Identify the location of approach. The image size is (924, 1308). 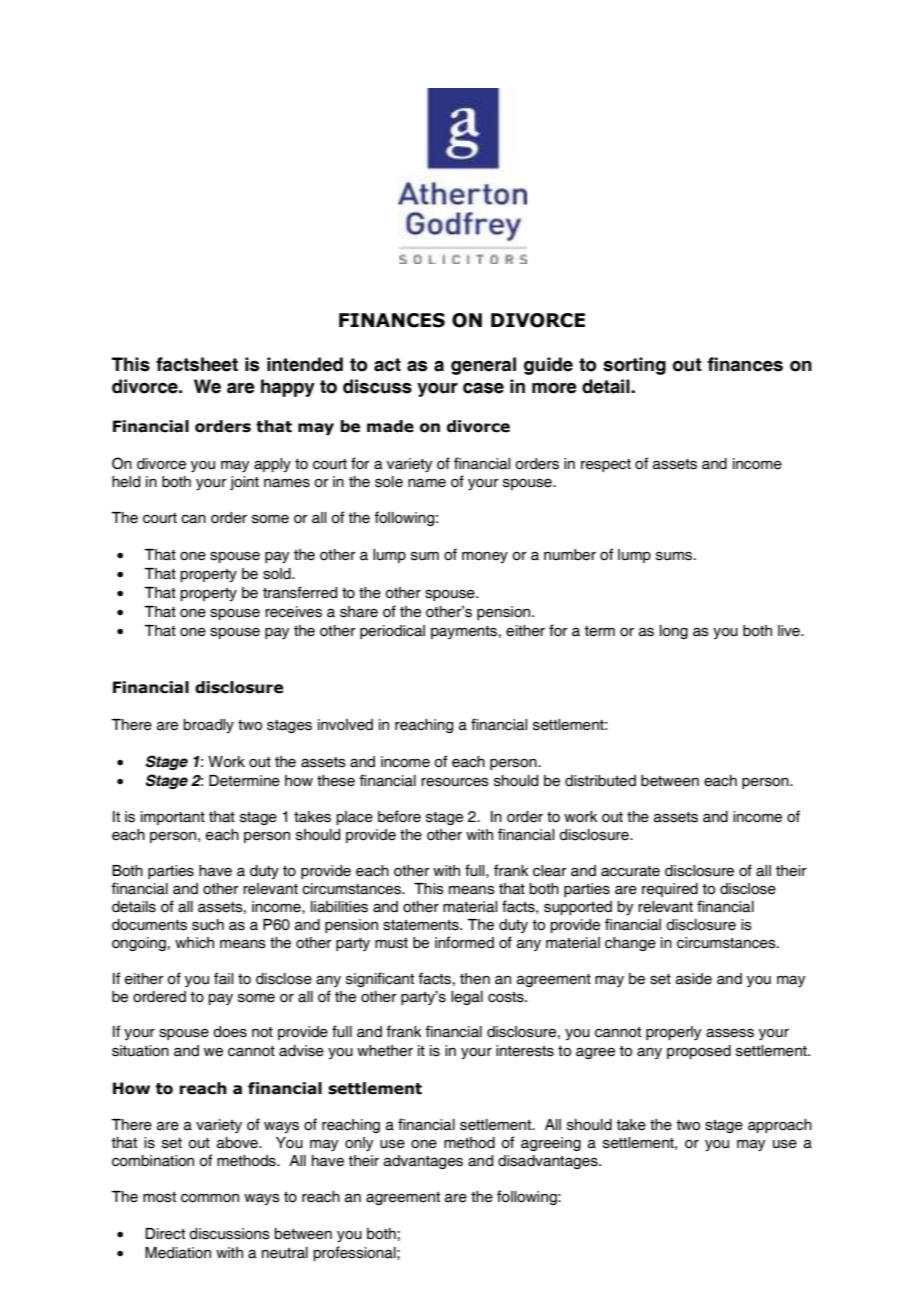
(780, 1126).
